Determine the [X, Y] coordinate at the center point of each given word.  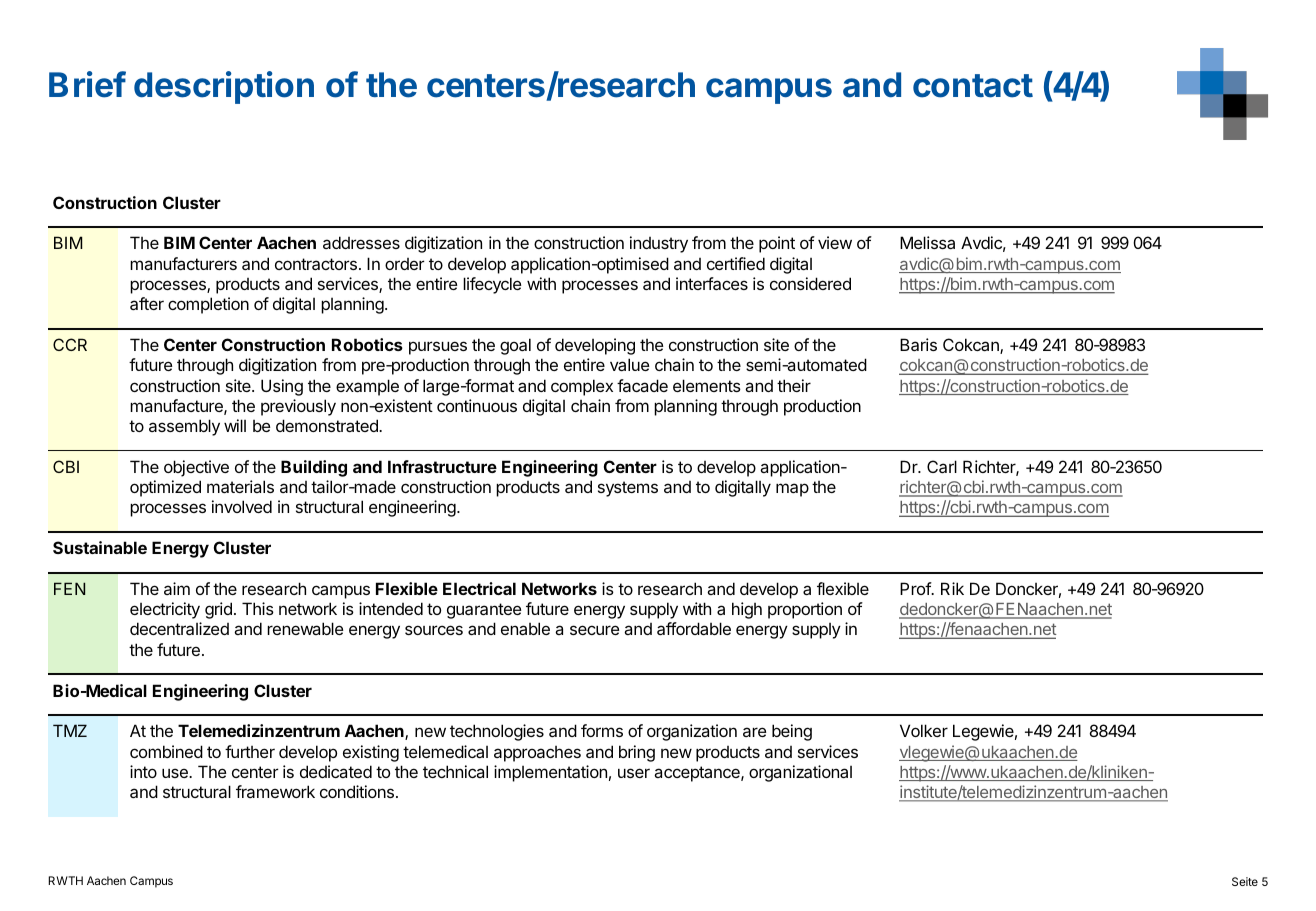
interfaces [712, 283]
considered [810, 283]
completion [208, 305]
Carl [942, 466]
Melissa [927, 242]
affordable [694, 628]
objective [196, 468]
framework [275, 791]
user [634, 773]
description [224, 87]
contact [973, 86]
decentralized [179, 628]
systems [628, 489]
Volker [924, 730]
